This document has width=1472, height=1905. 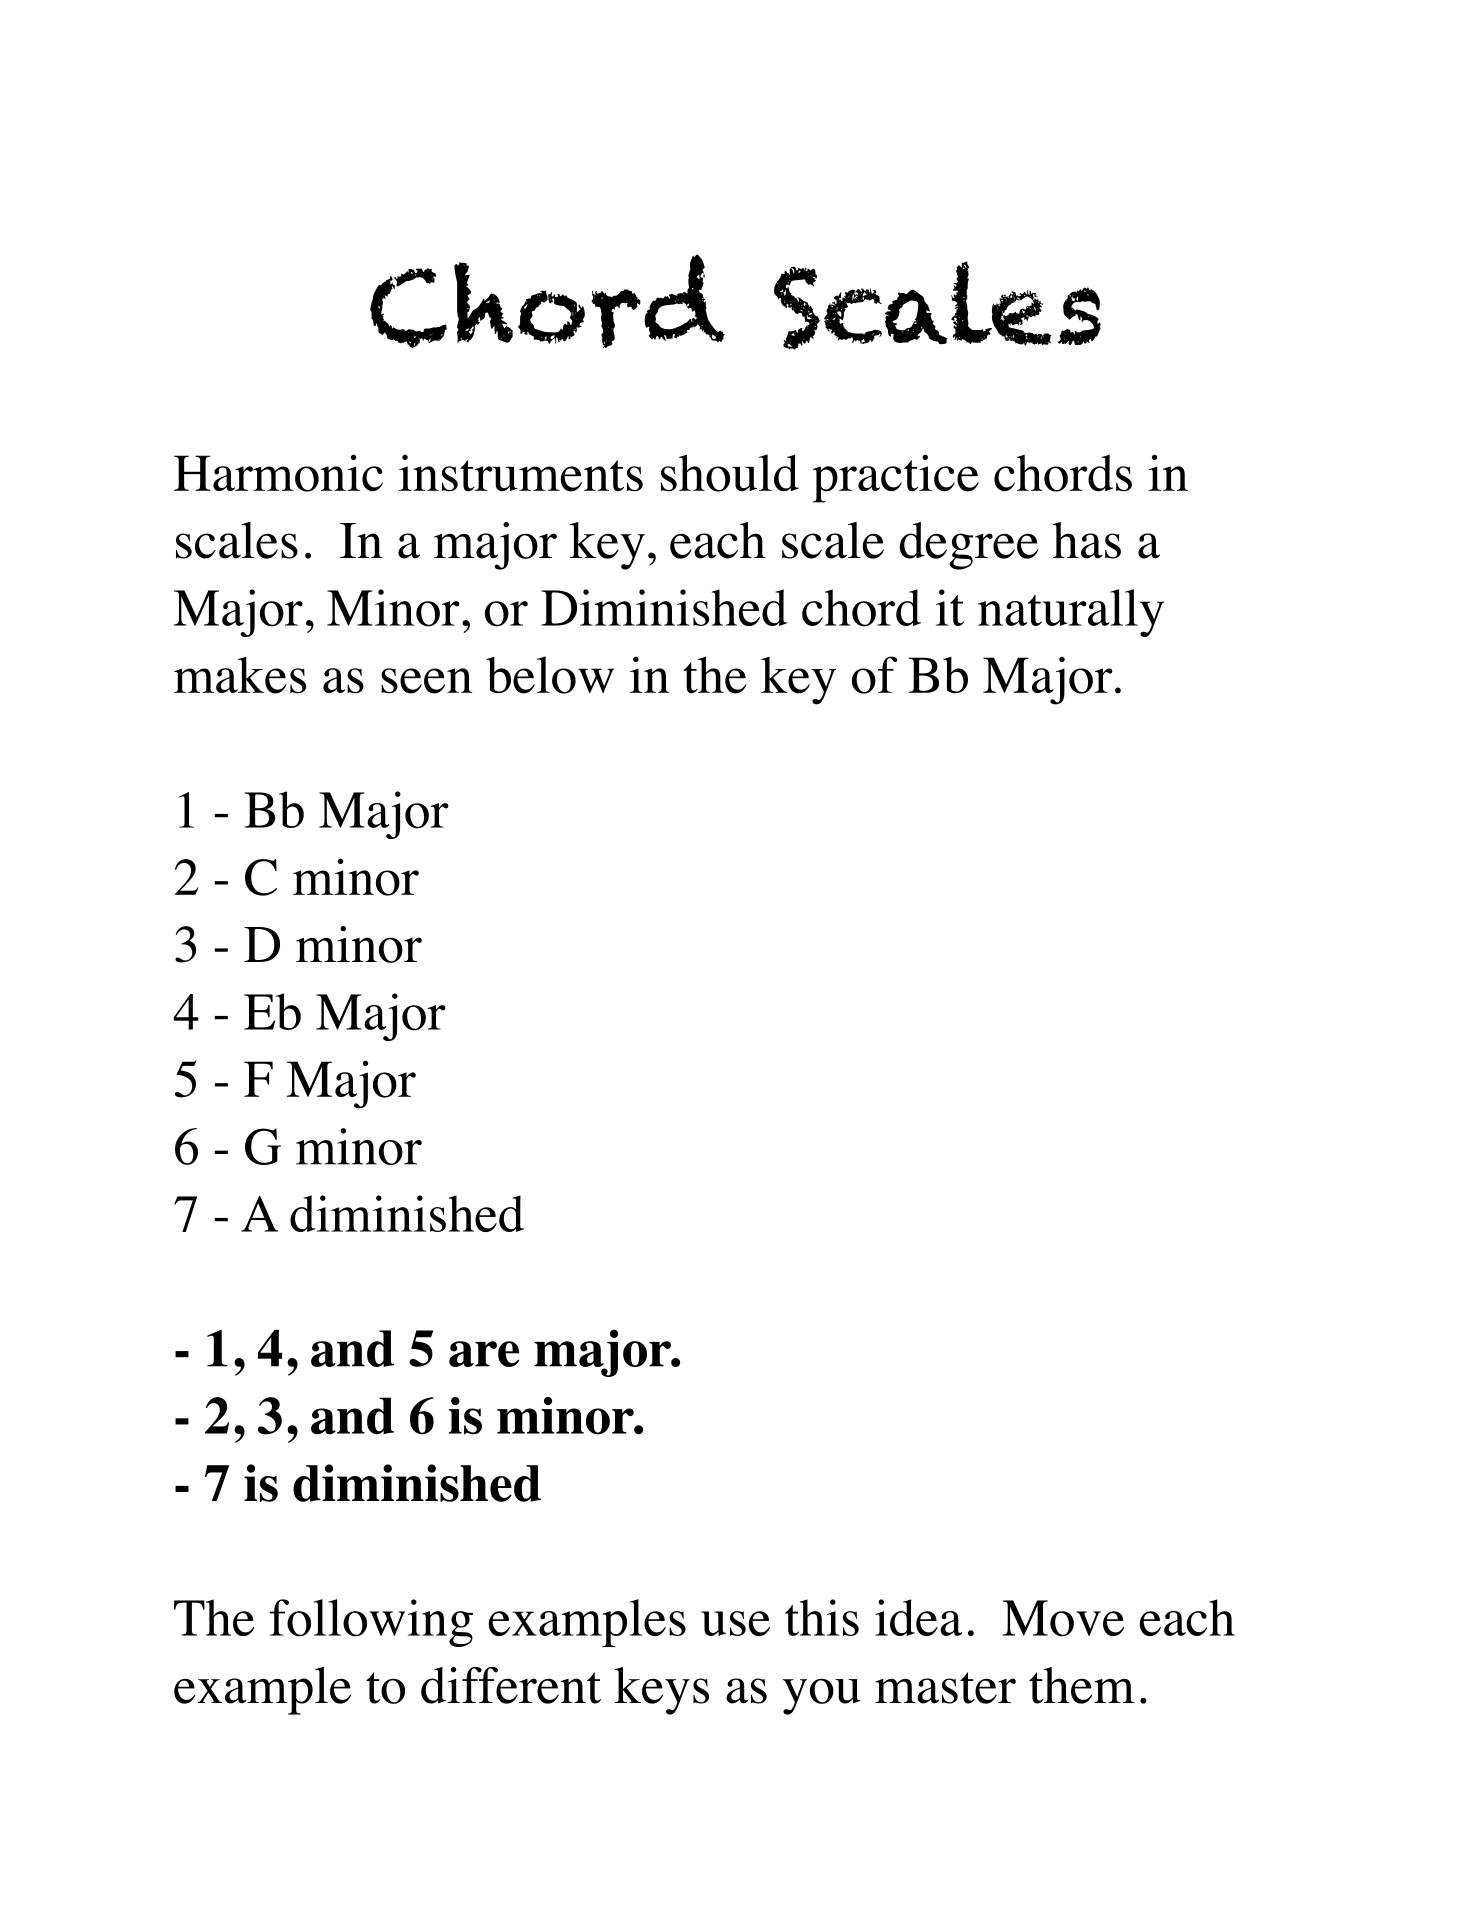 I want to click on Harmonic, so click(x=278, y=473).
